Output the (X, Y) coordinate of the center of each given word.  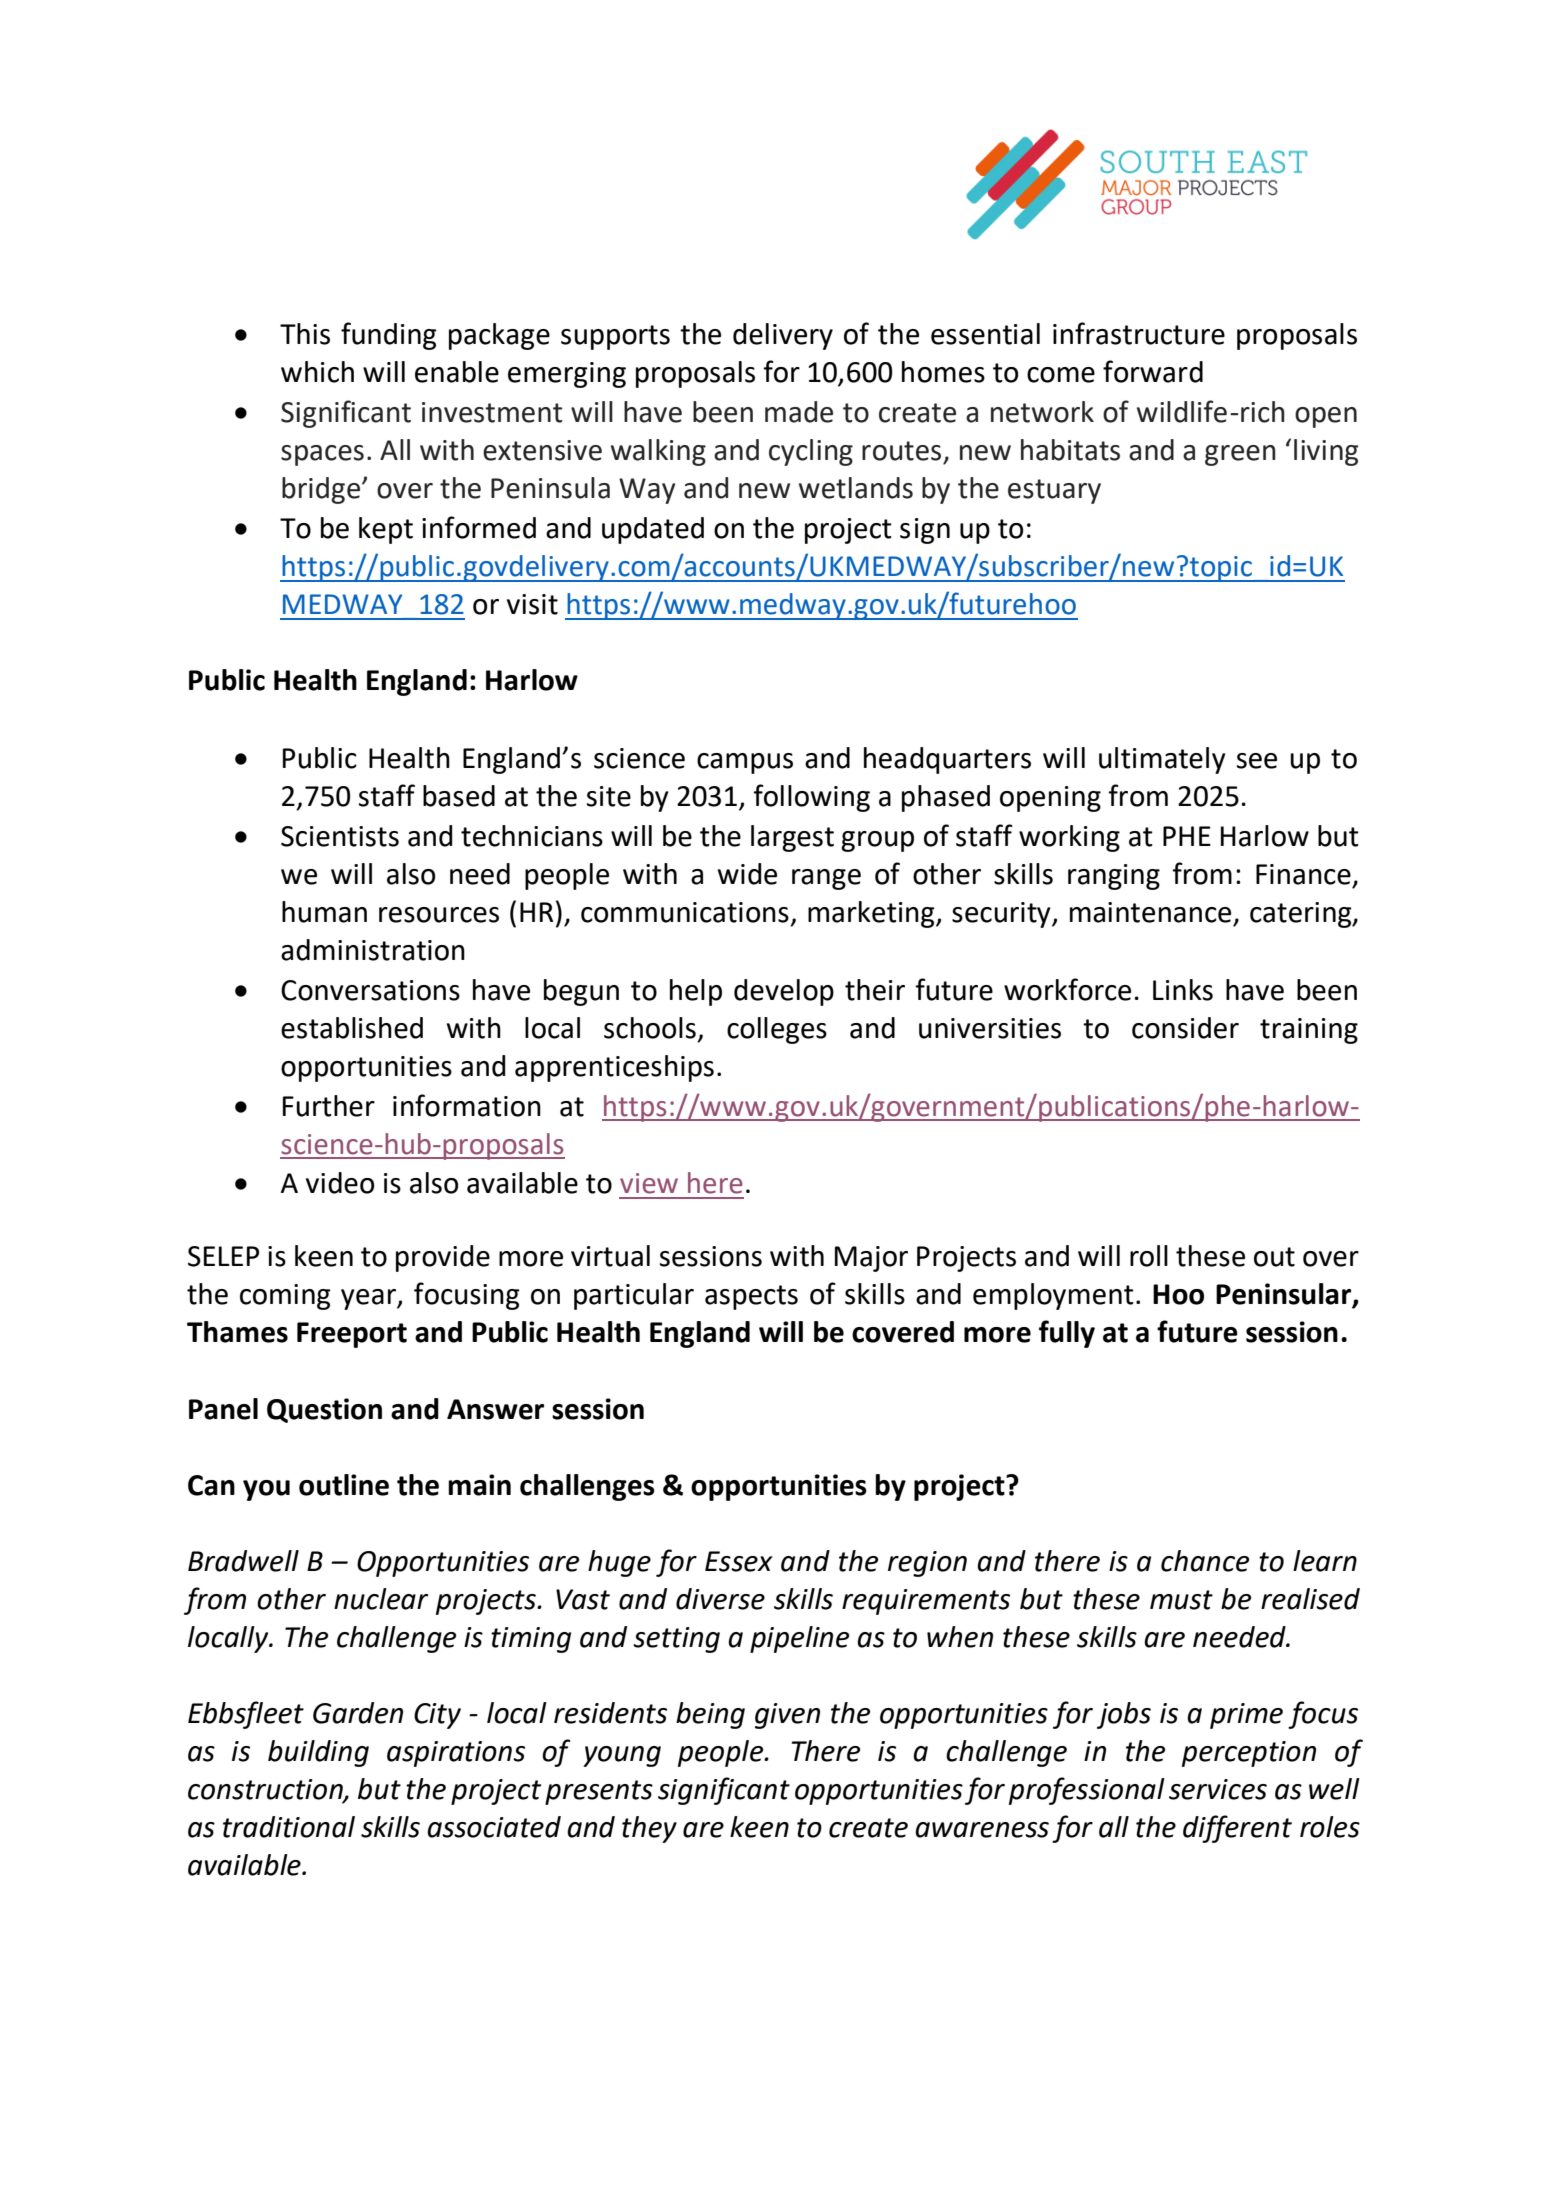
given (787, 1716)
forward (1153, 371)
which (317, 372)
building (318, 1753)
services (1218, 1789)
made (799, 412)
